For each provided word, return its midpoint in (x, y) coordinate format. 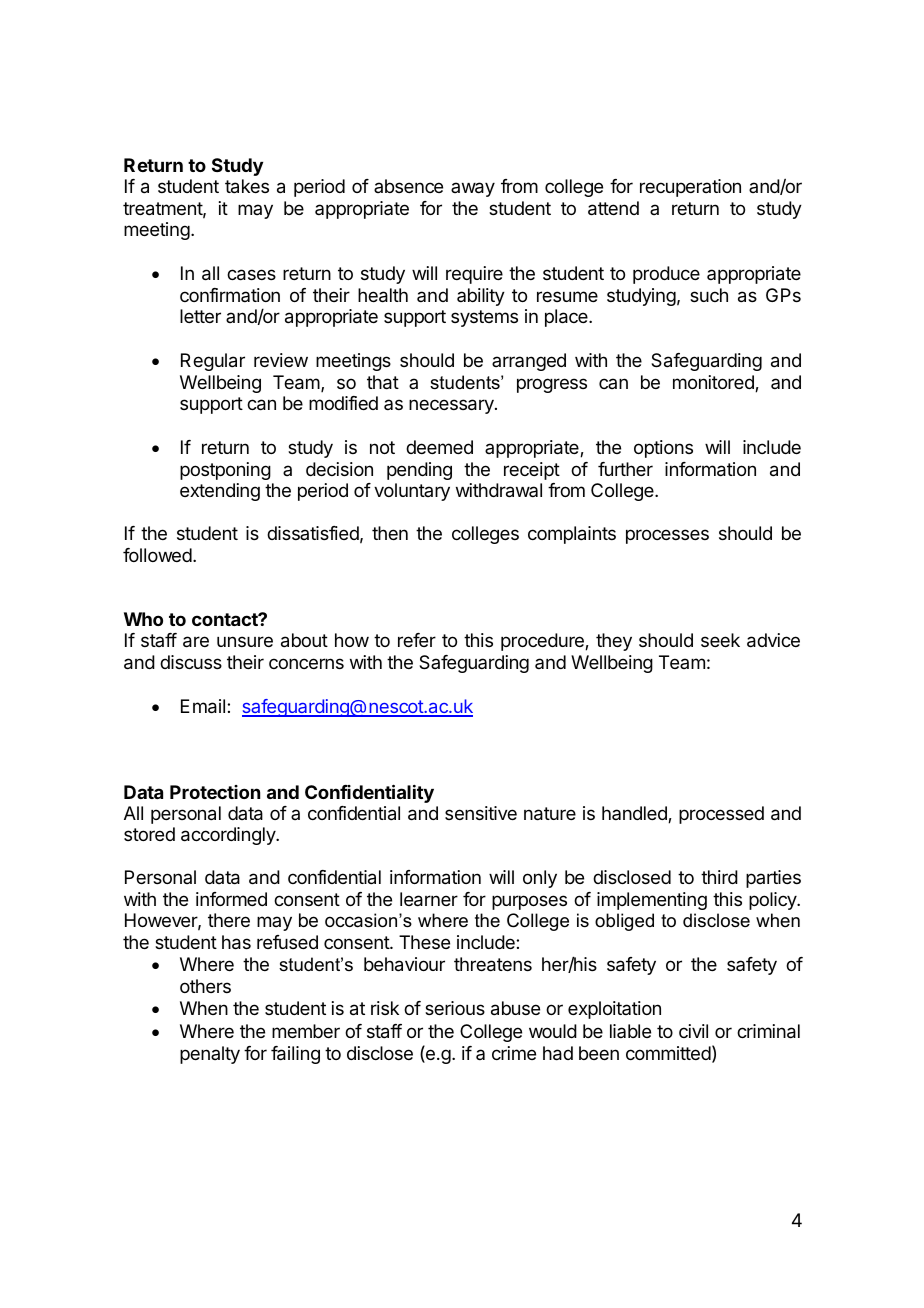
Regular (213, 362)
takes (247, 186)
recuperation (690, 188)
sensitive (481, 813)
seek (720, 640)
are (196, 642)
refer (417, 640)
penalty (210, 1055)
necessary (452, 406)
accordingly (229, 836)
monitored (714, 383)
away (473, 189)
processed (721, 815)
